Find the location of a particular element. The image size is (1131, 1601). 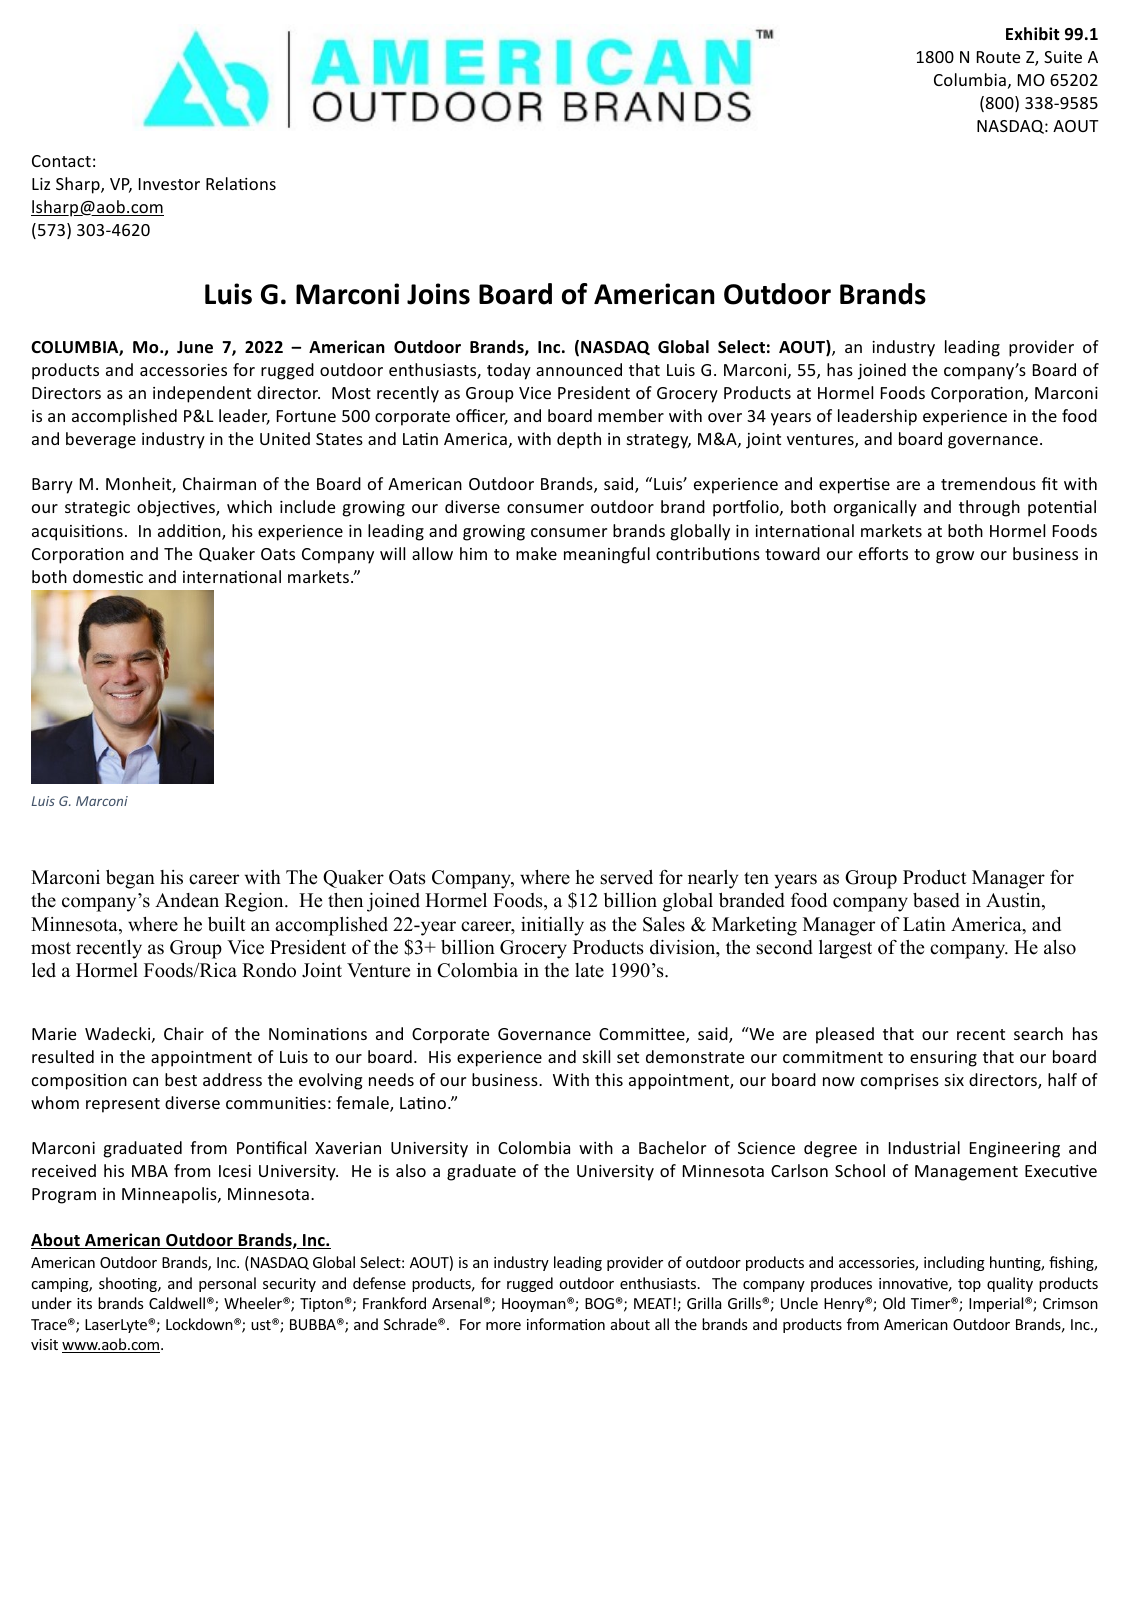

domestic is located at coordinates (108, 576).
